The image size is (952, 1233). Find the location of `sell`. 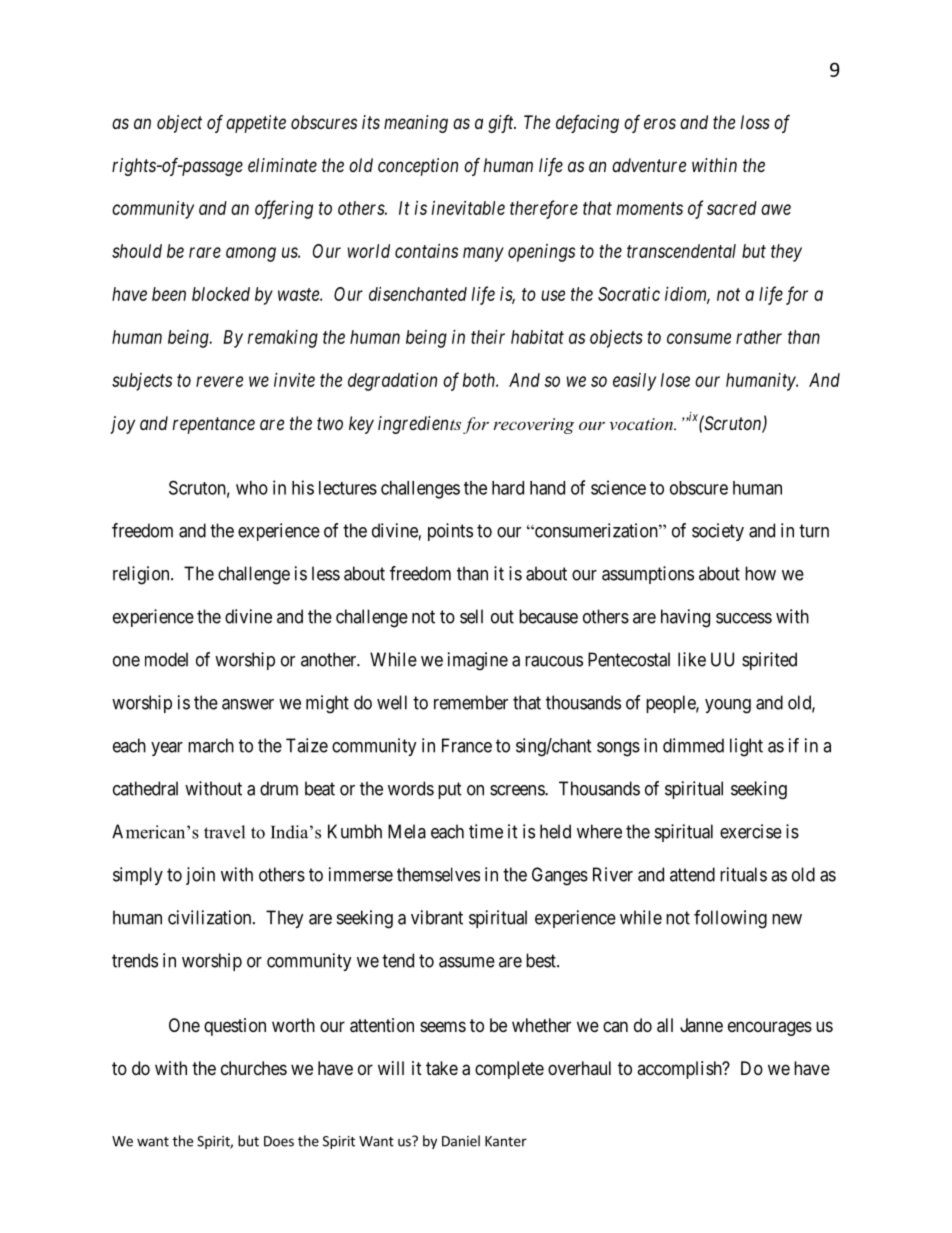

sell is located at coordinates (471, 616).
